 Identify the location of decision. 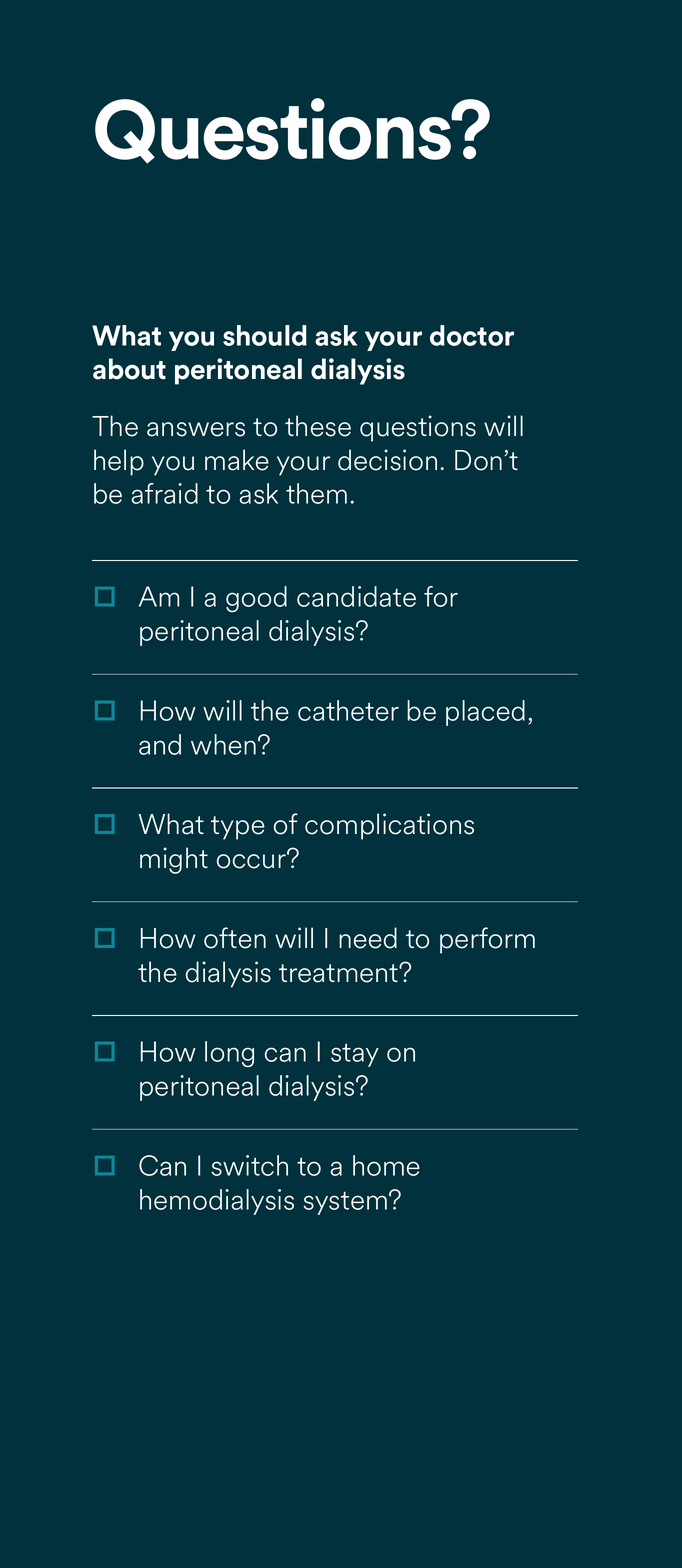
(387, 460).
